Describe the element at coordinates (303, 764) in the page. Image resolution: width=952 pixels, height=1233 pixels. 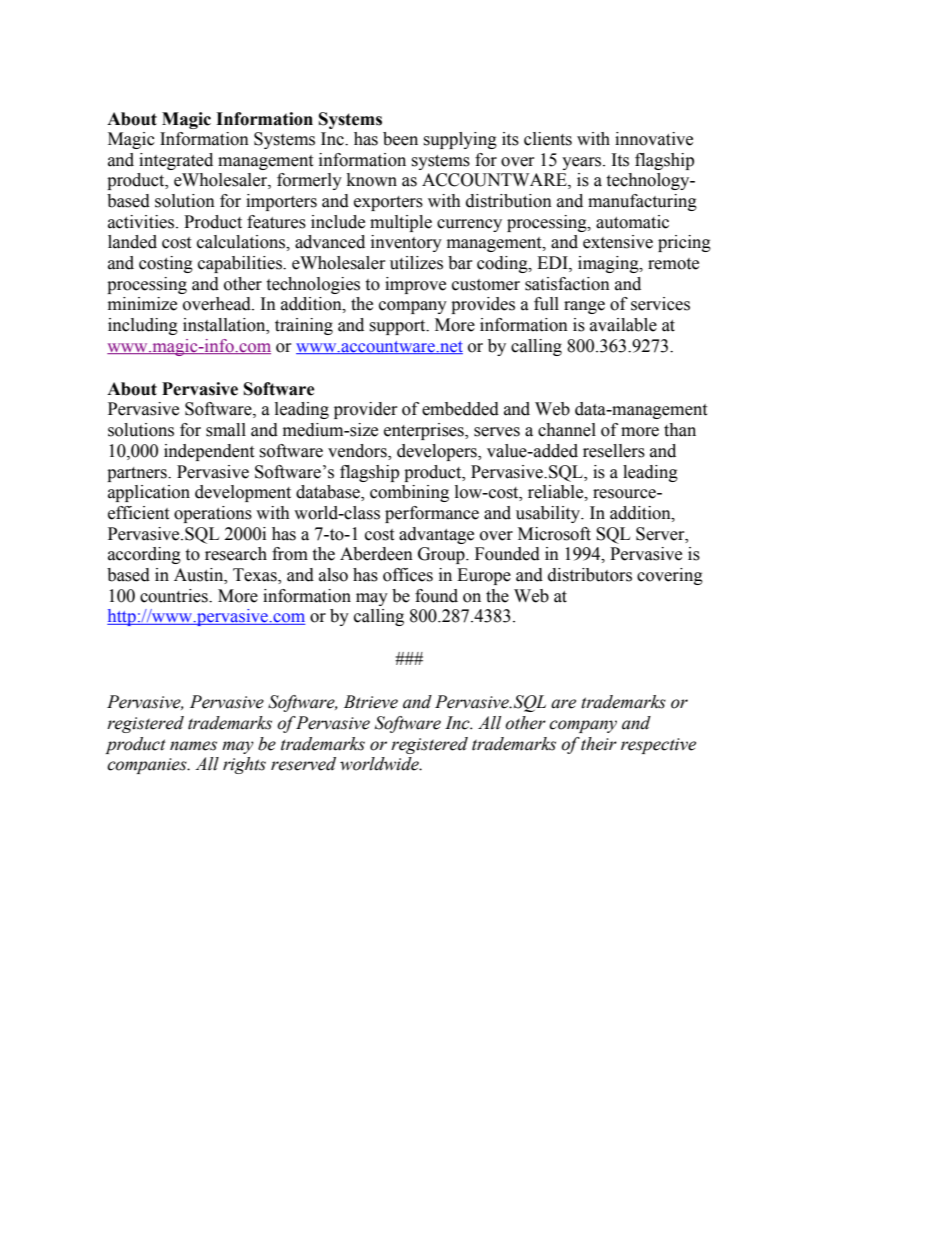
I see `reserved` at that location.
